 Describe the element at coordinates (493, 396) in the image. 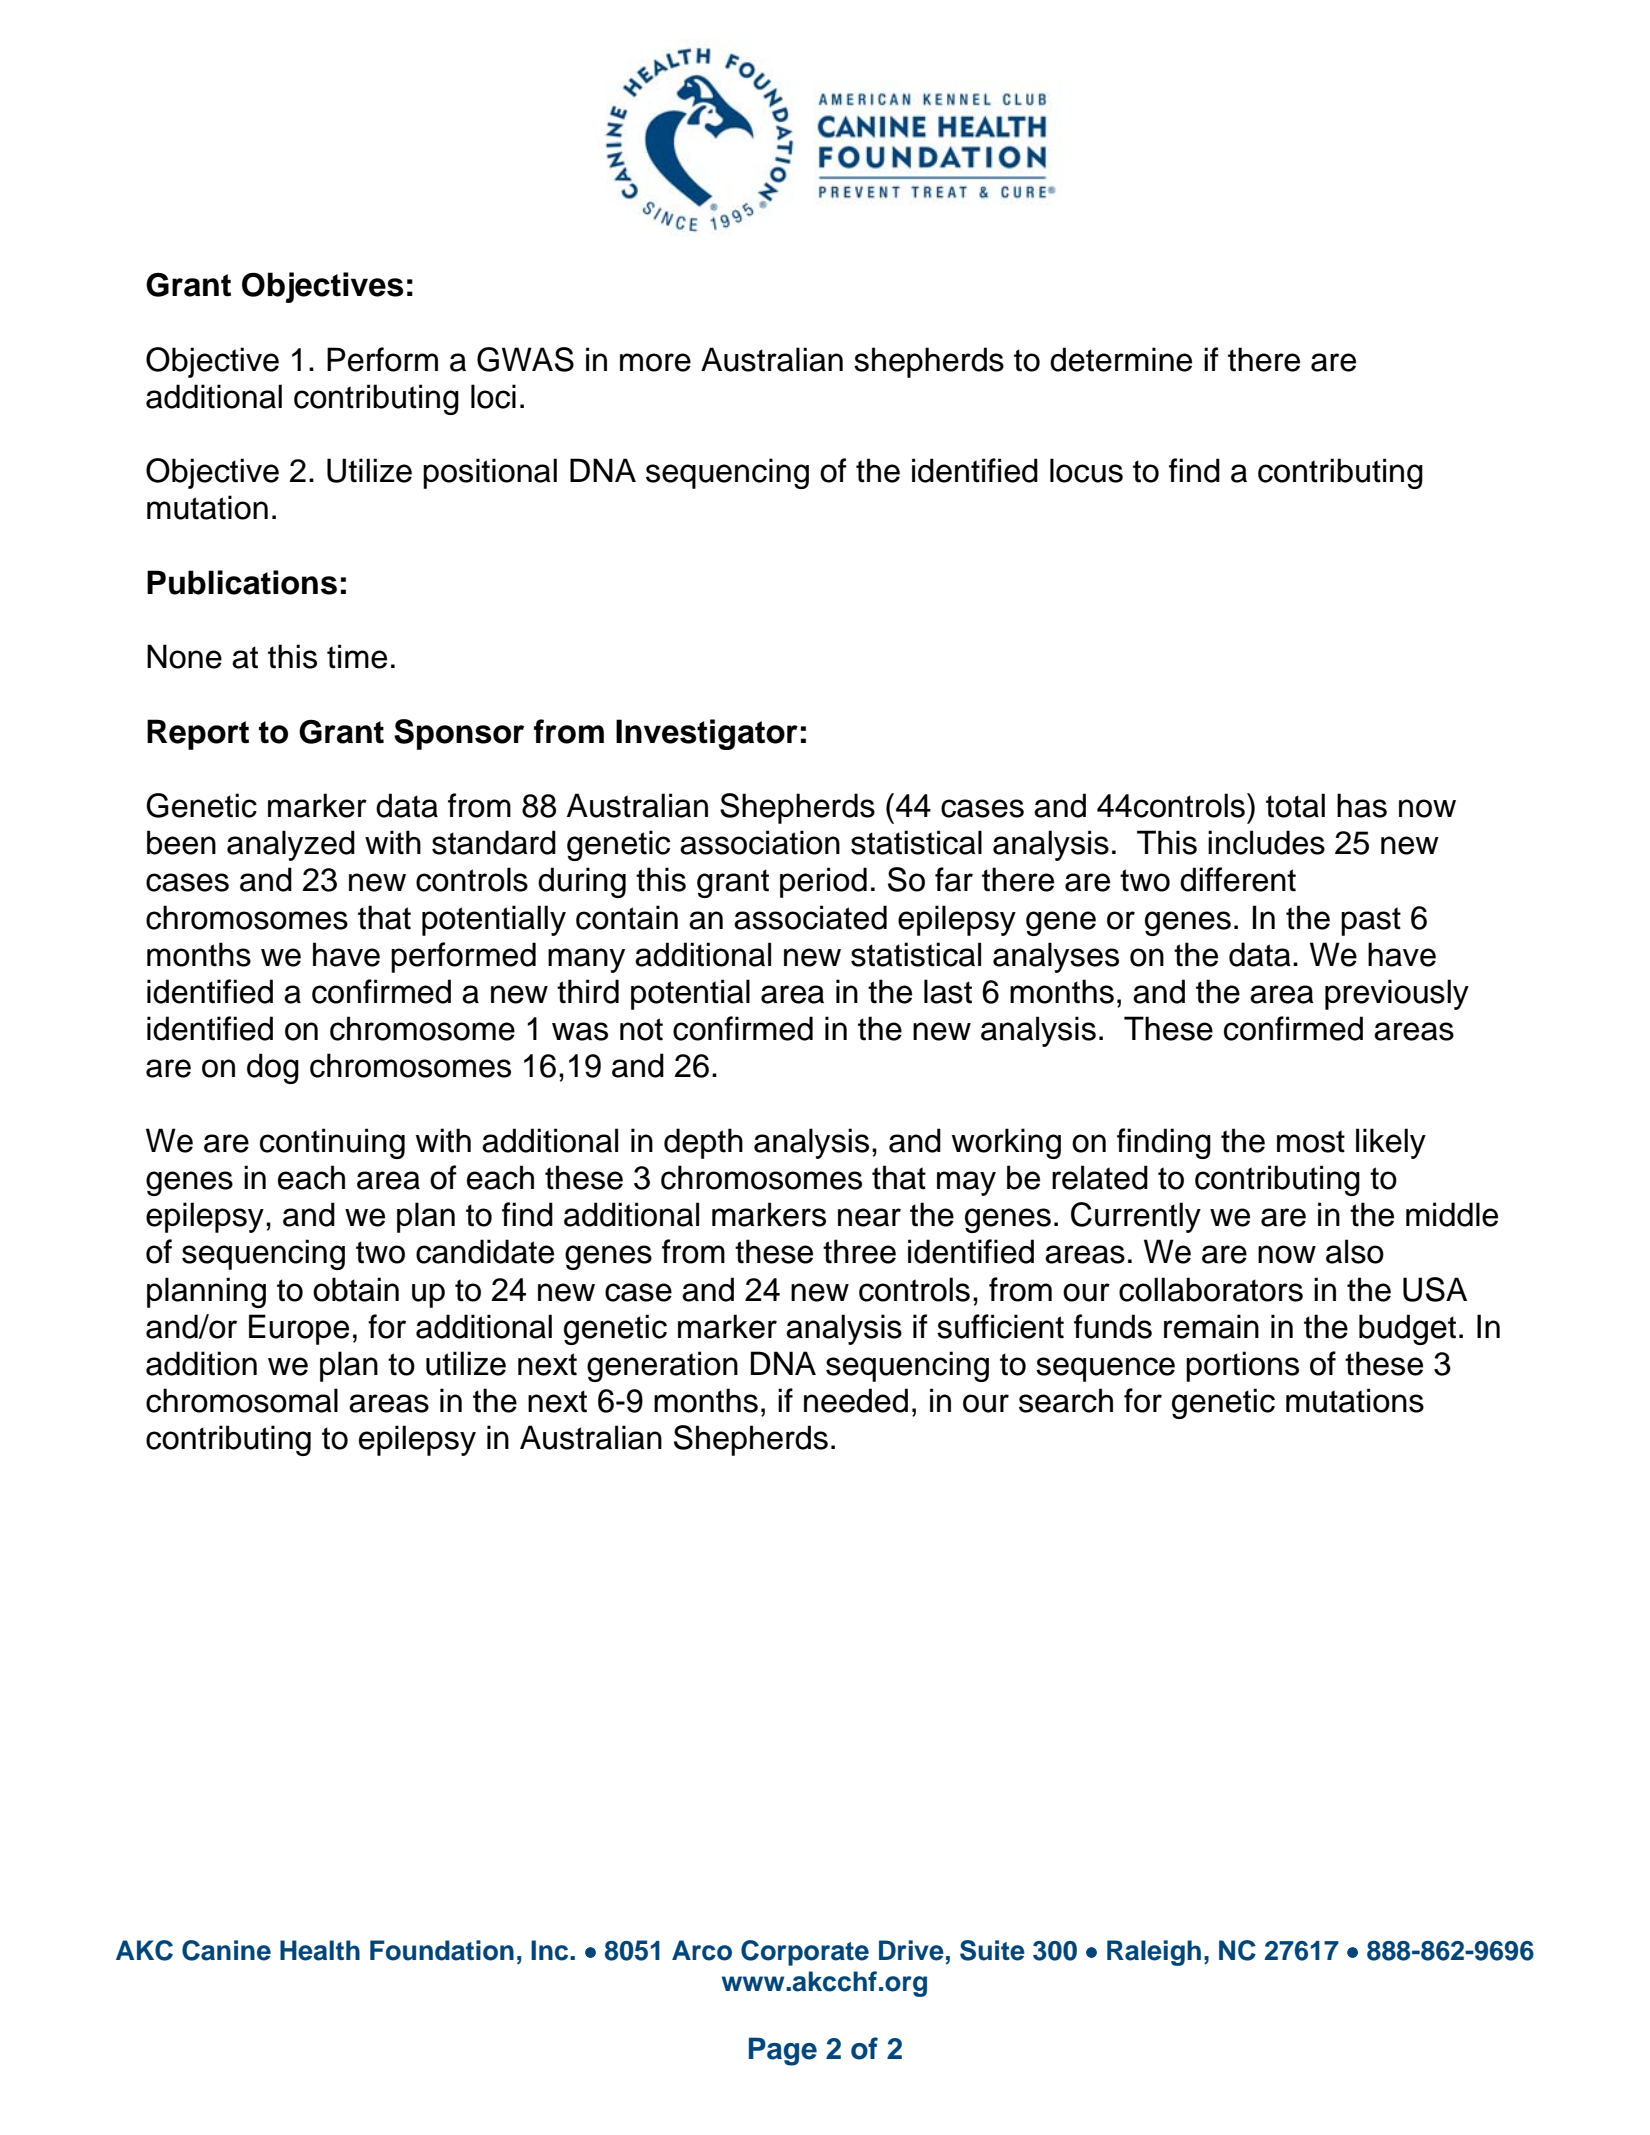

I see `loci` at that location.
